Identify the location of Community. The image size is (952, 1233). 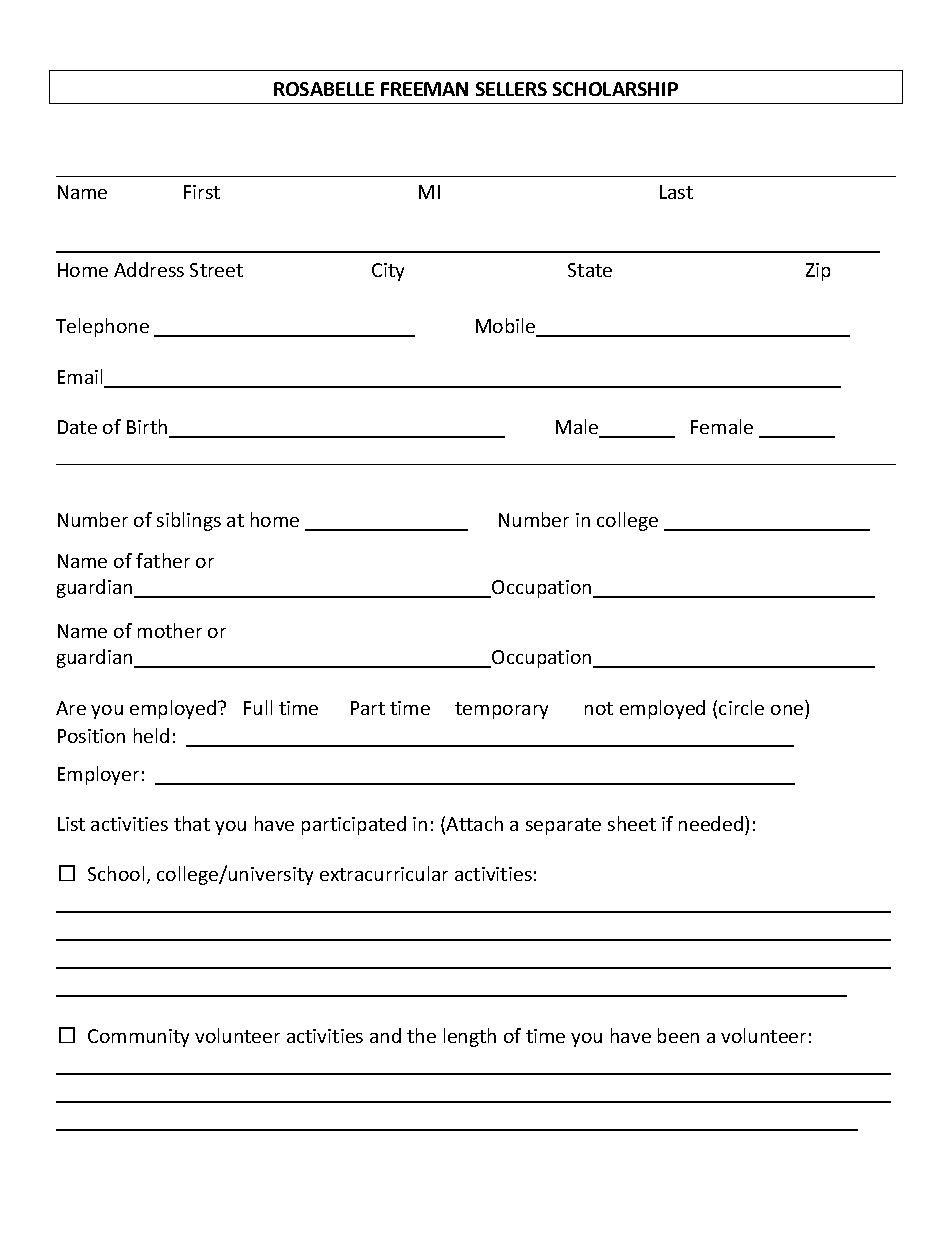
(138, 1038).
